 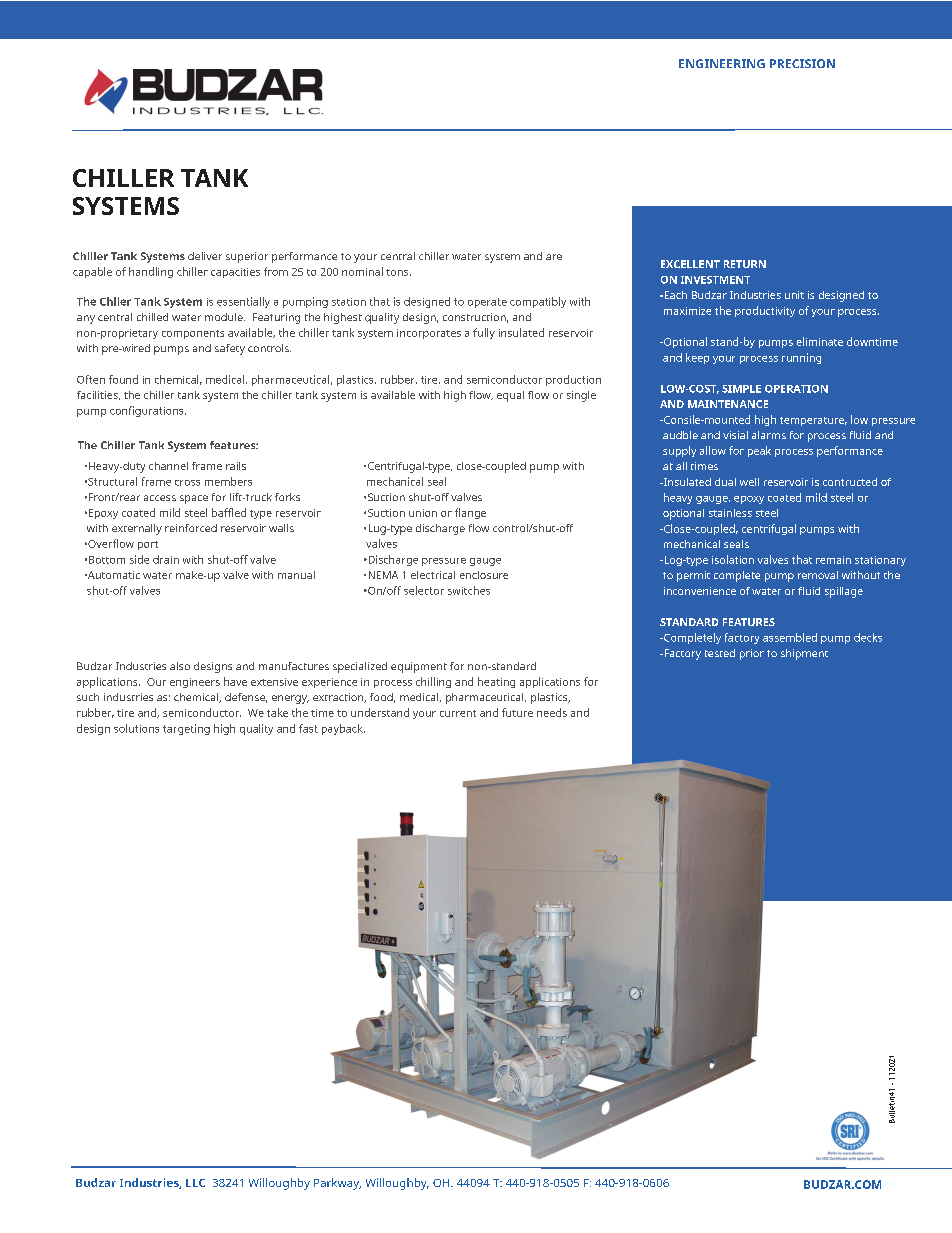 I want to click on operate, so click(x=487, y=303).
